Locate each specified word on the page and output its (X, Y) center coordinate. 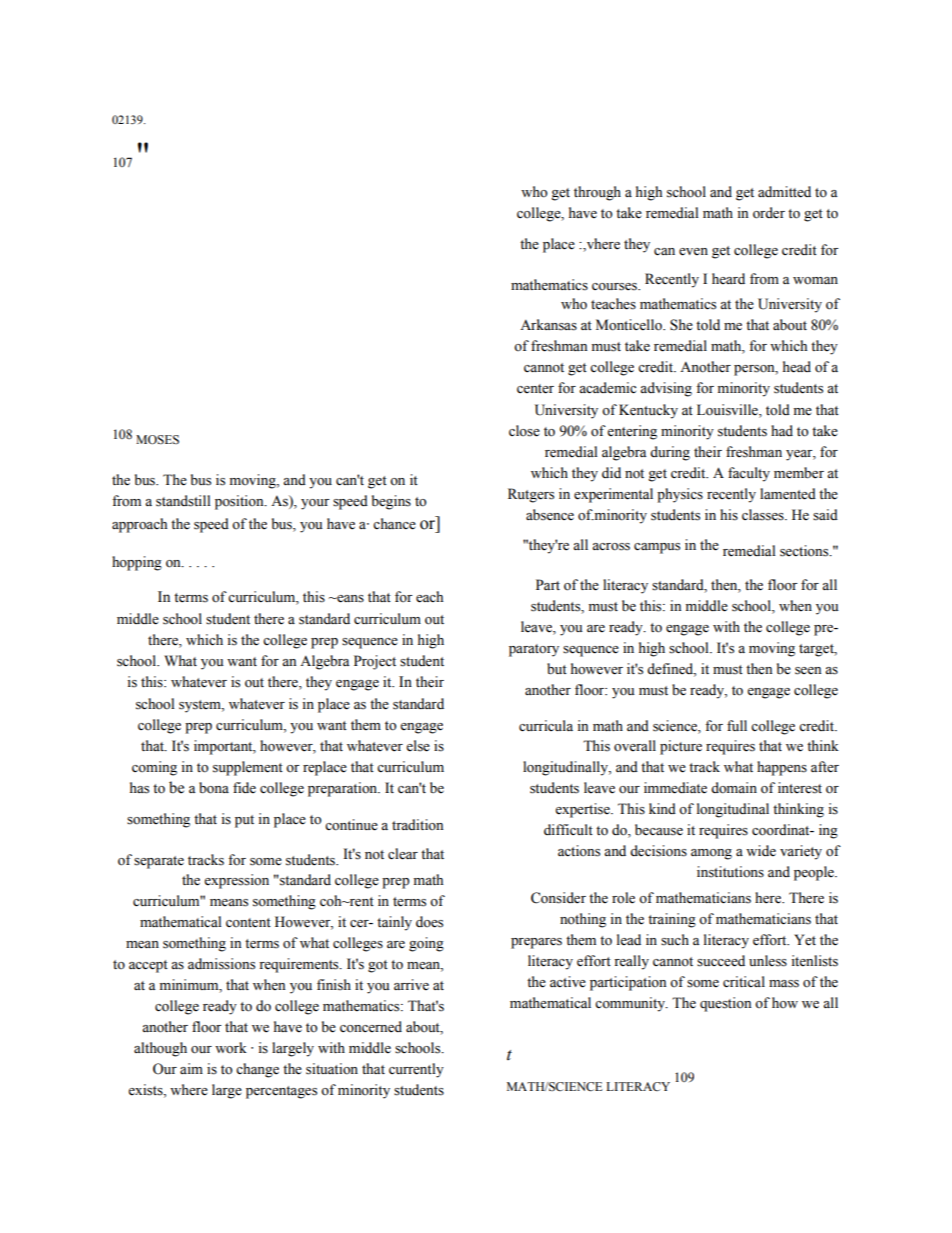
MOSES (157, 440)
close (524, 431)
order (769, 213)
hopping (137, 563)
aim (191, 1068)
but (557, 669)
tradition (417, 825)
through (597, 193)
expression (236, 881)
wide (761, 851)
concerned (371, 1027)
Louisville (728, 410)
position (240, 502)
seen (808, 671)
